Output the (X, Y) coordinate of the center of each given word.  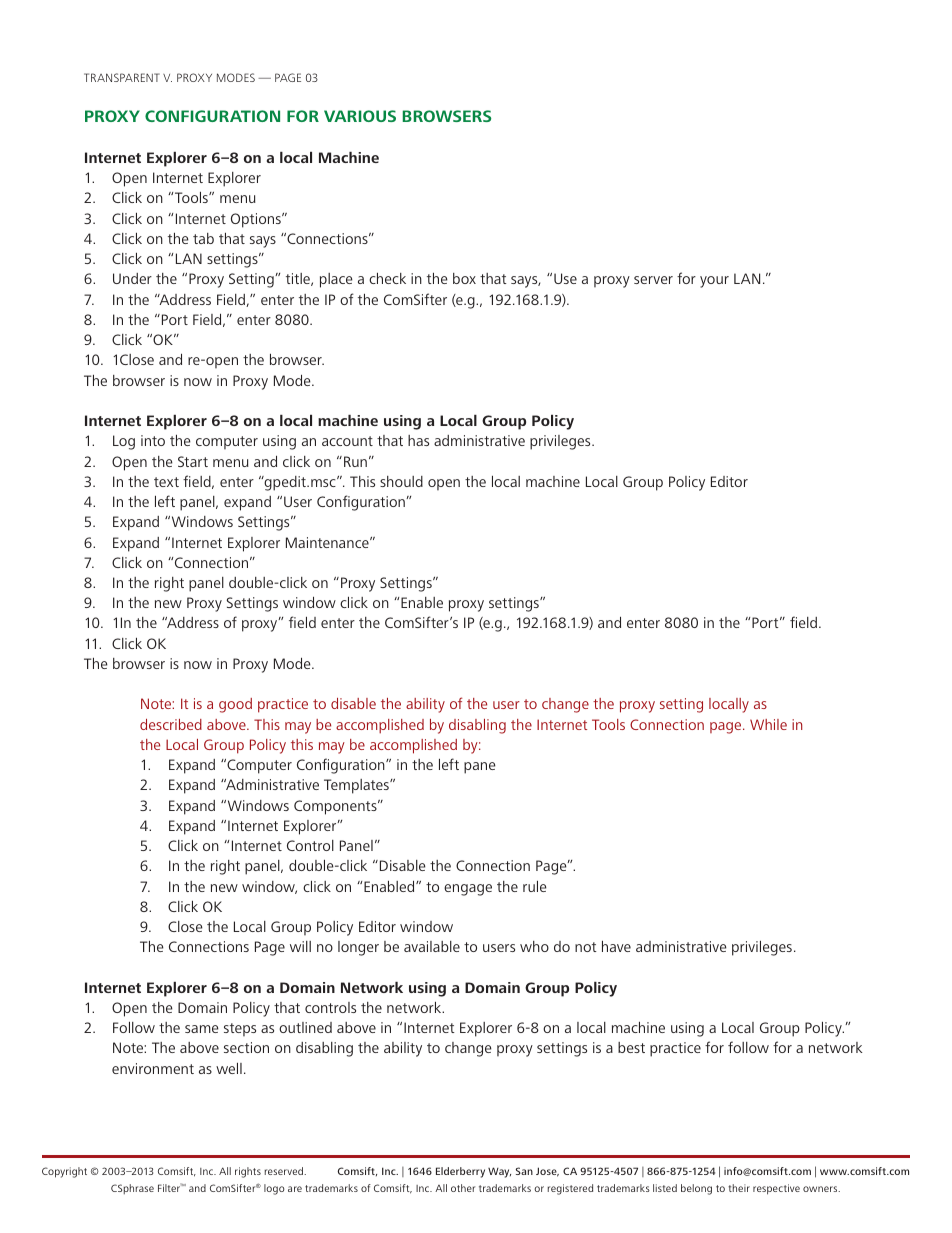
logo (274, 1189)
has (418, 440)
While (768, 724)
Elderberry (460, 1172)
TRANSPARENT (122, 77)
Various (360, 116)
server (653, 280)
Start (193, 461)
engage (468, 890)
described (171, 724)
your (714, 282)
